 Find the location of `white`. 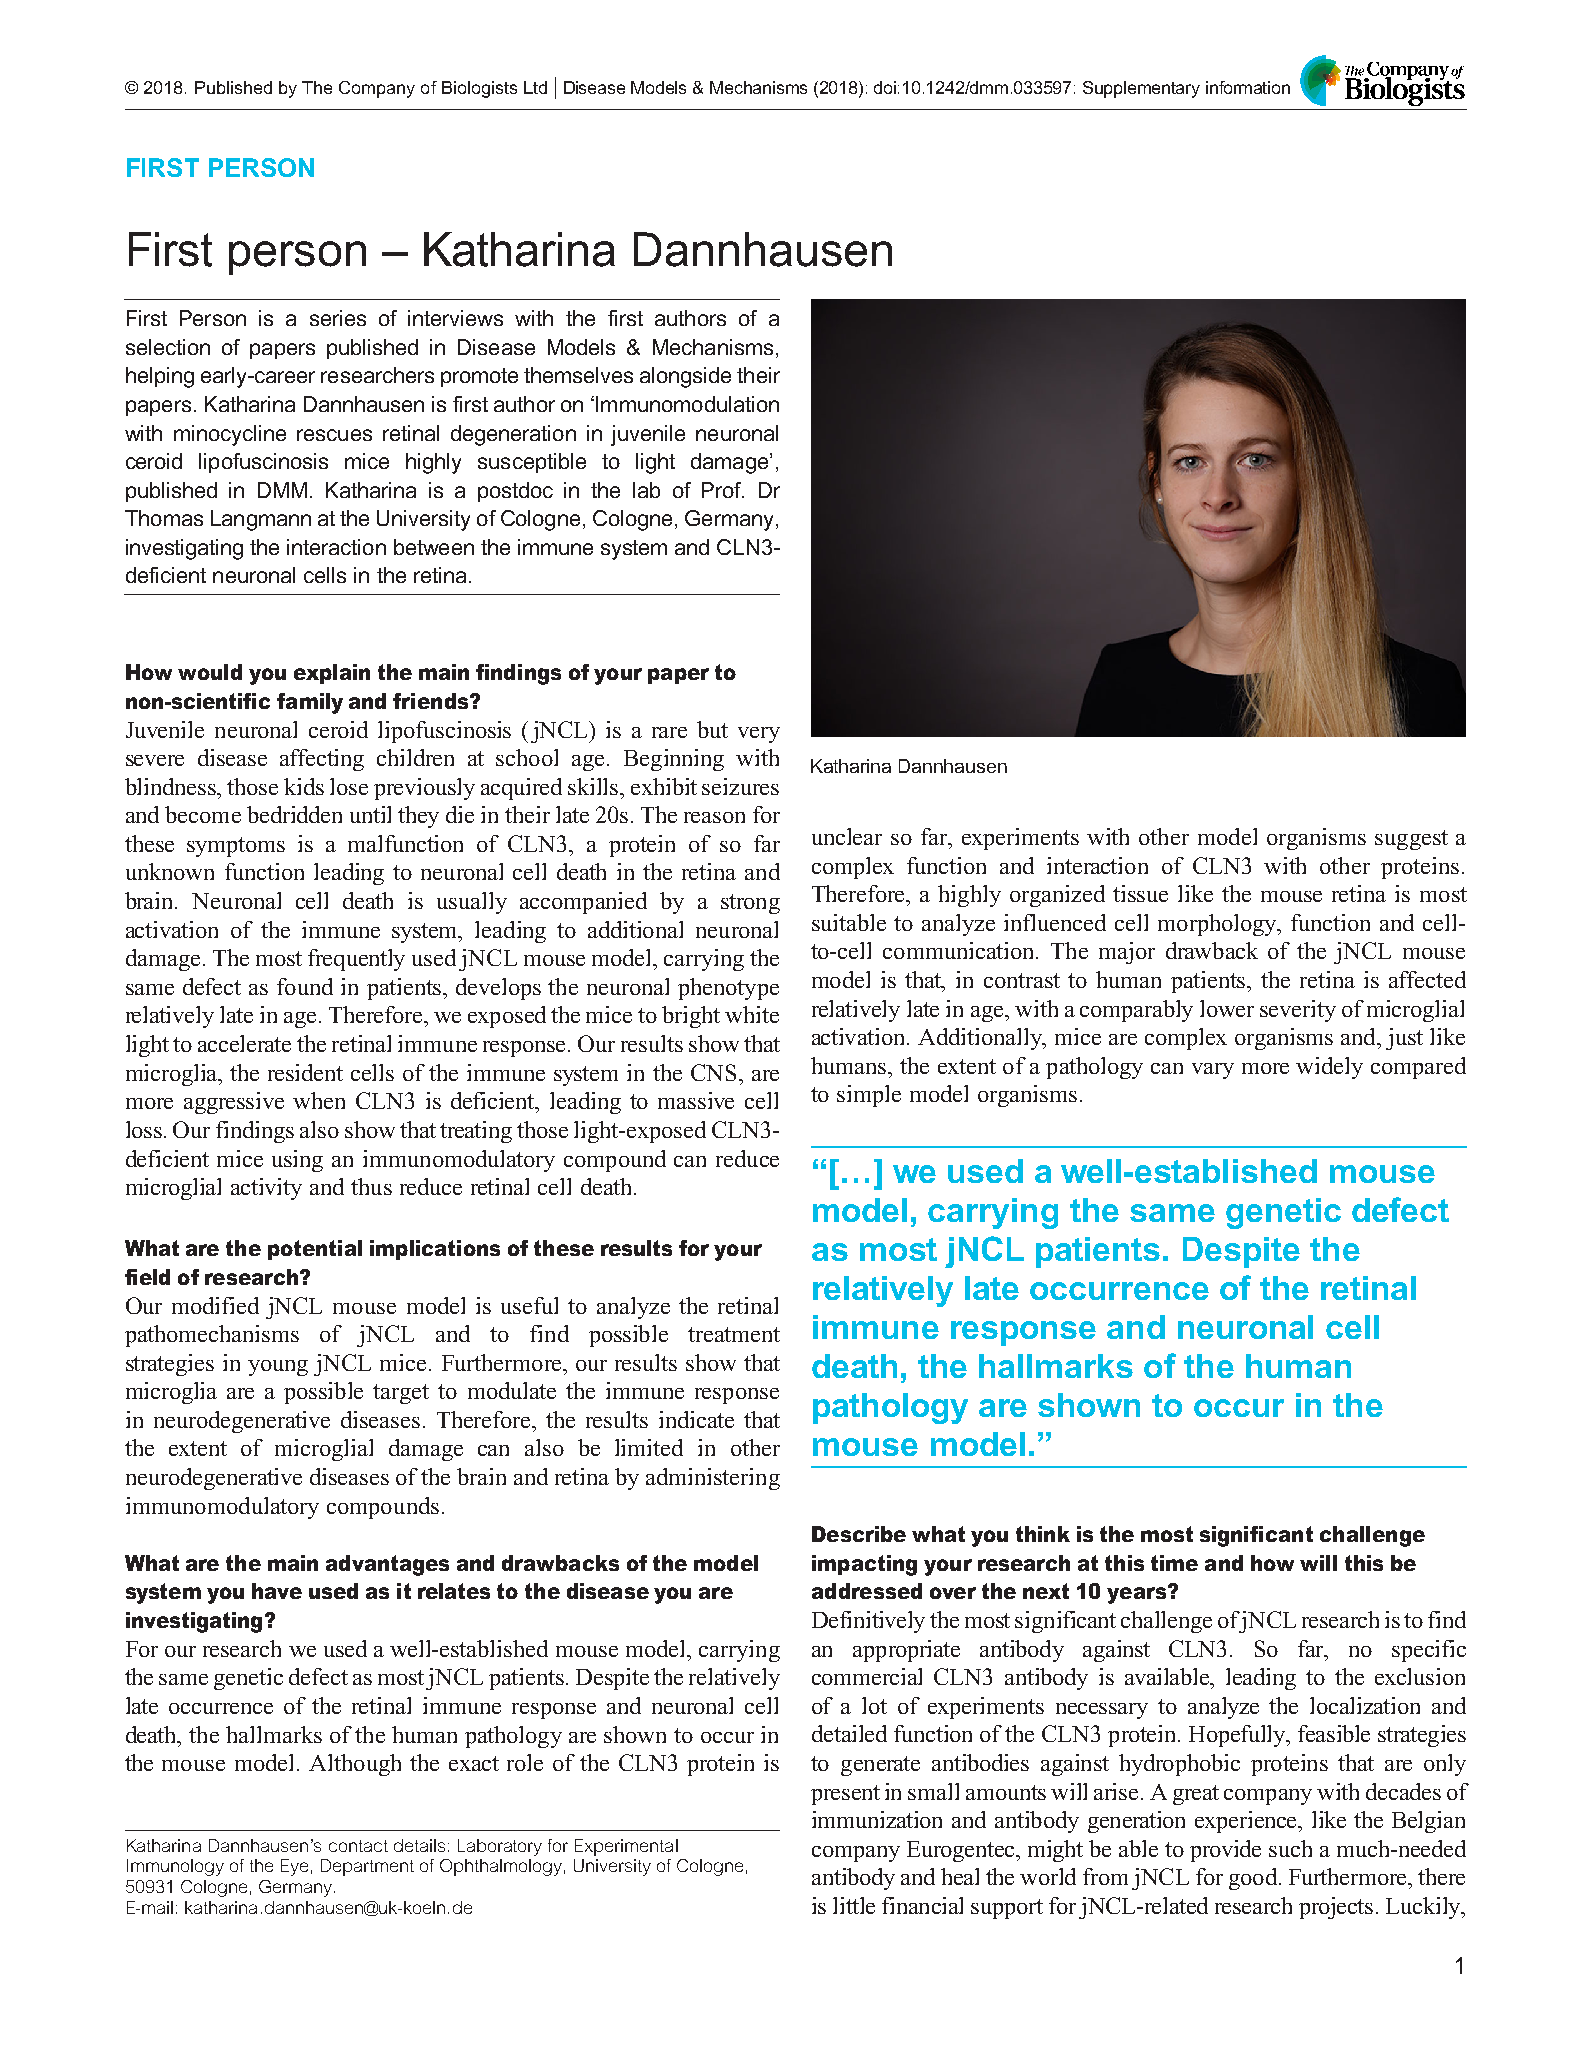

white is located at coordinates (752, 1014).
